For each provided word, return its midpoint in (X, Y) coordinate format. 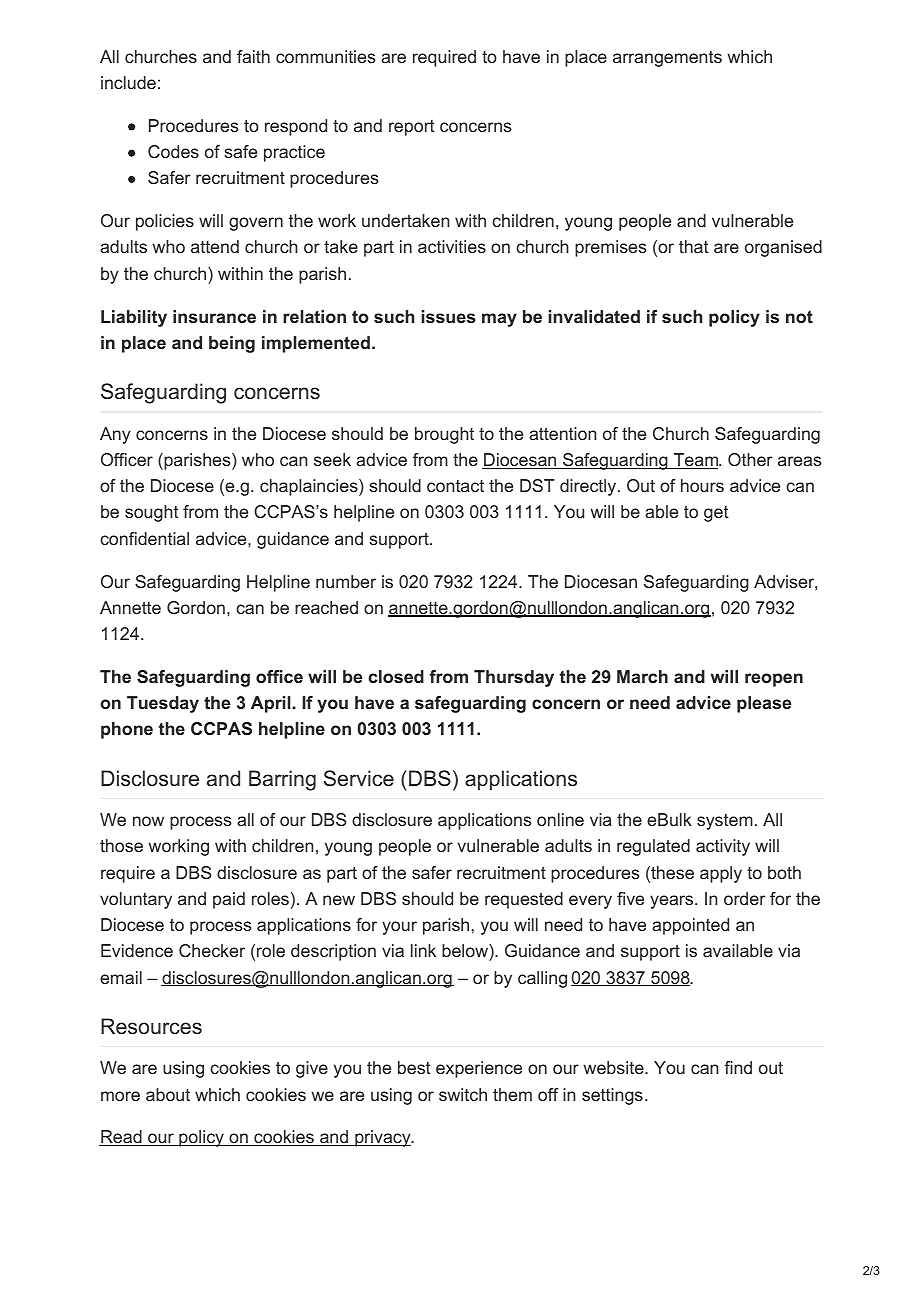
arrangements (667, 59)
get (716, 514)
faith (253, 56)
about (168, 1094)
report (412, 128)
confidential (144, 538)
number (346, 581)
